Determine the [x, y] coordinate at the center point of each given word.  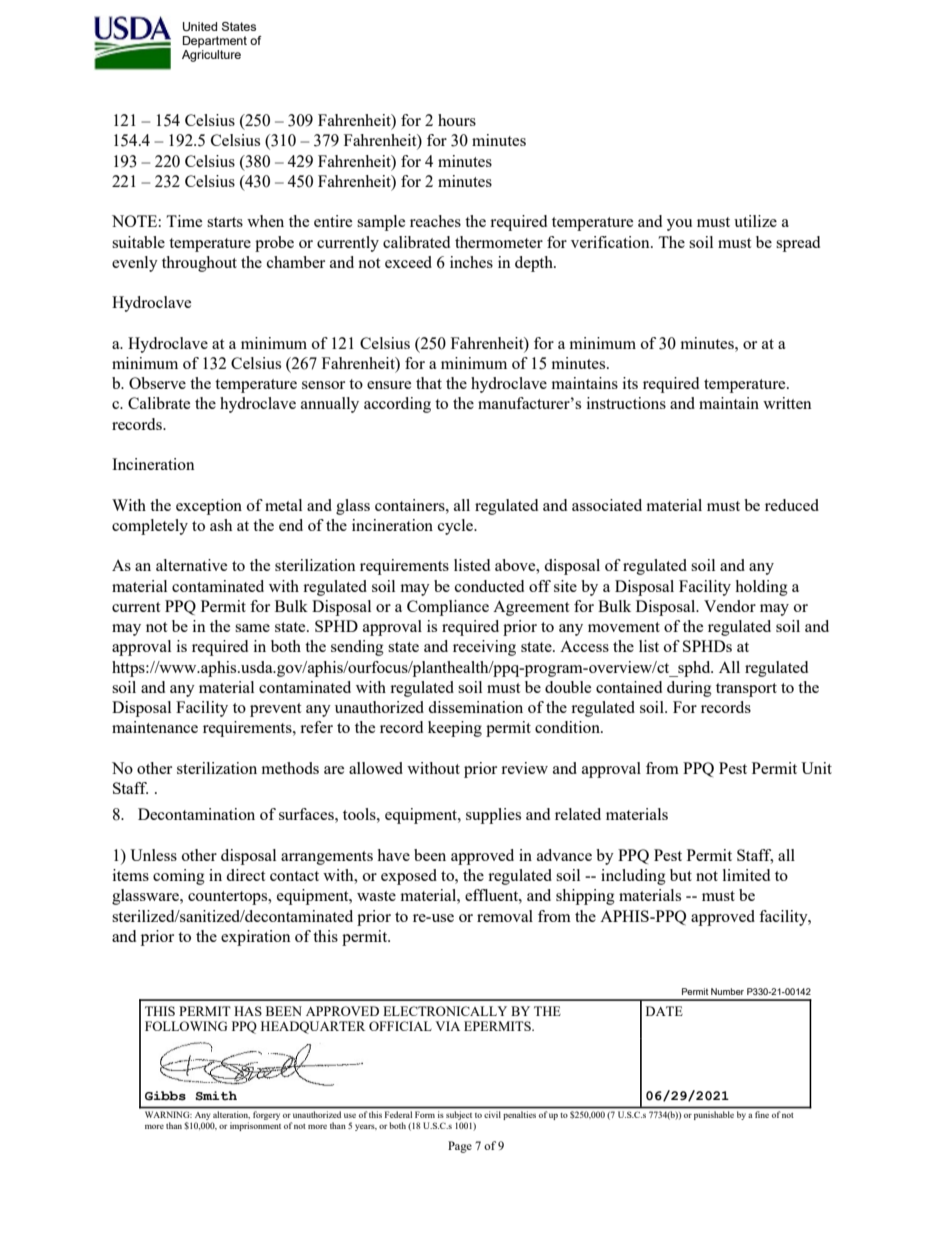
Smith [216, 1096]
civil [492, 1114]
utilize [755, 221]
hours [457, 120]
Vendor [730, 606]
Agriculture [211, 56]
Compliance [448, 608]
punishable [714, 1115]
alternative [191, 565]
